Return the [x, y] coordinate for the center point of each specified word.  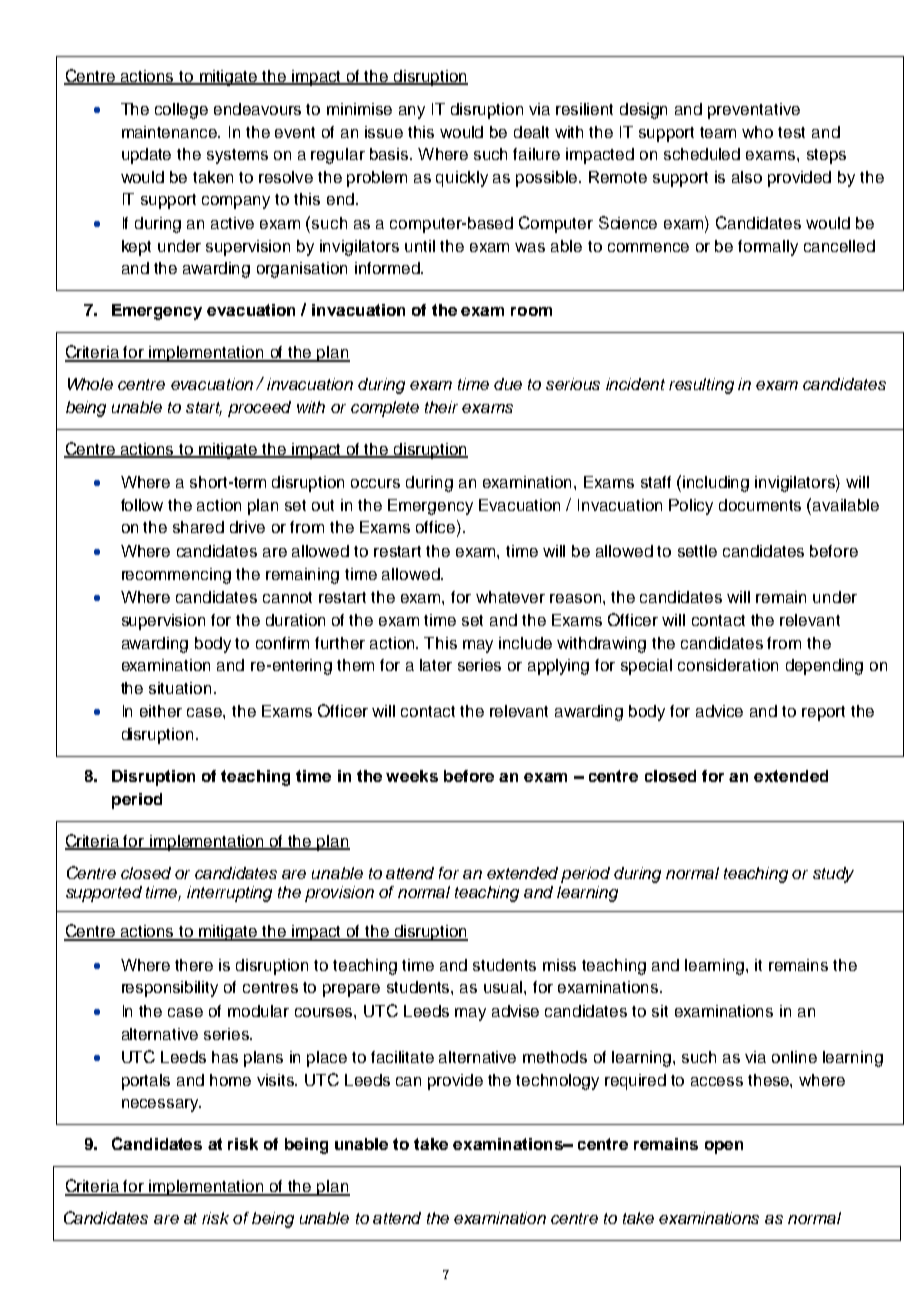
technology [557, 1082]
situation [180, 688]
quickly [462, 179]
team [718, 132]
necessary [161, 1105]
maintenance [171, 132]
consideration [728, 665]
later [436, 665]
